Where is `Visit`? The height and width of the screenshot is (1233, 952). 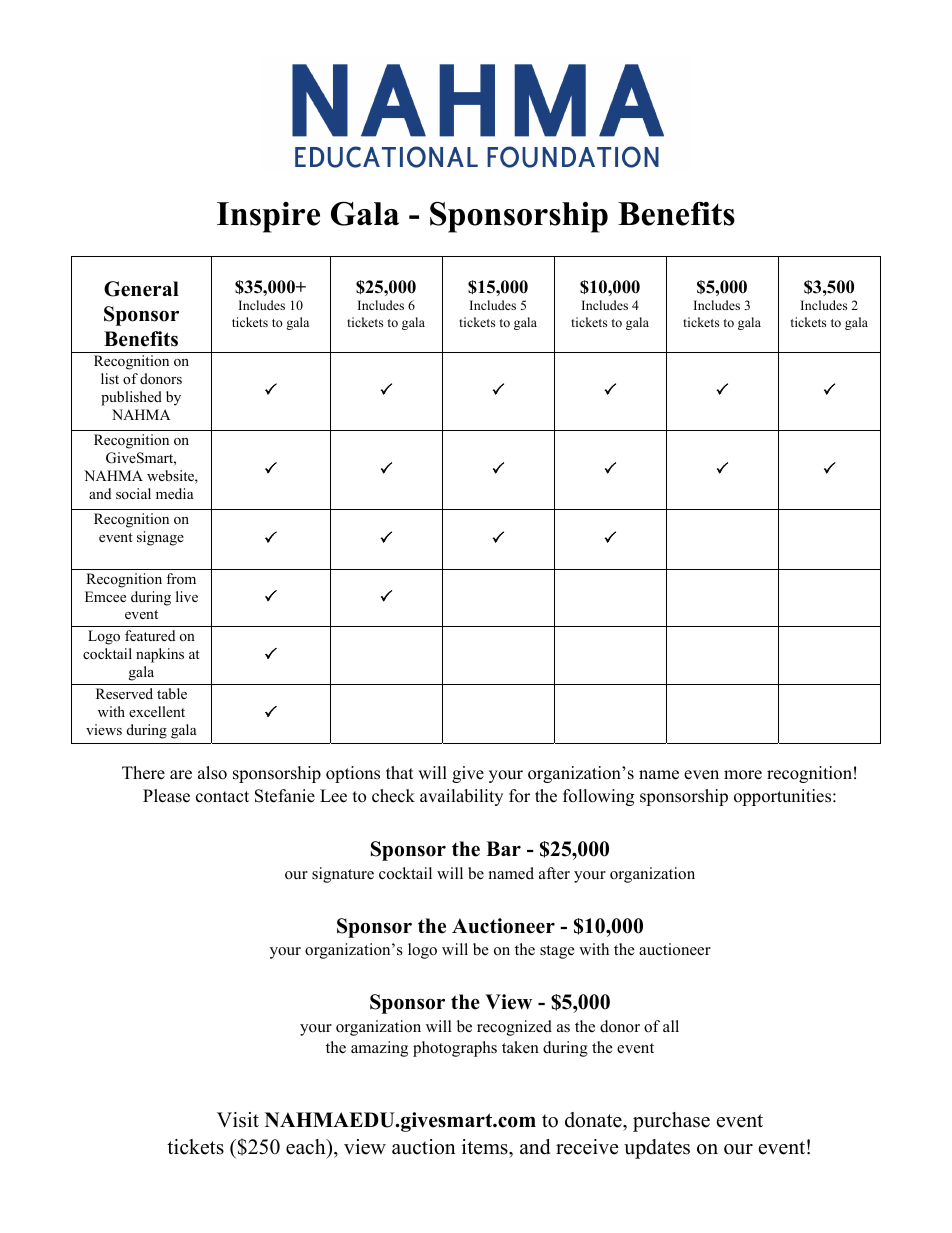 Visit is located at coordinates (238, 1120).
